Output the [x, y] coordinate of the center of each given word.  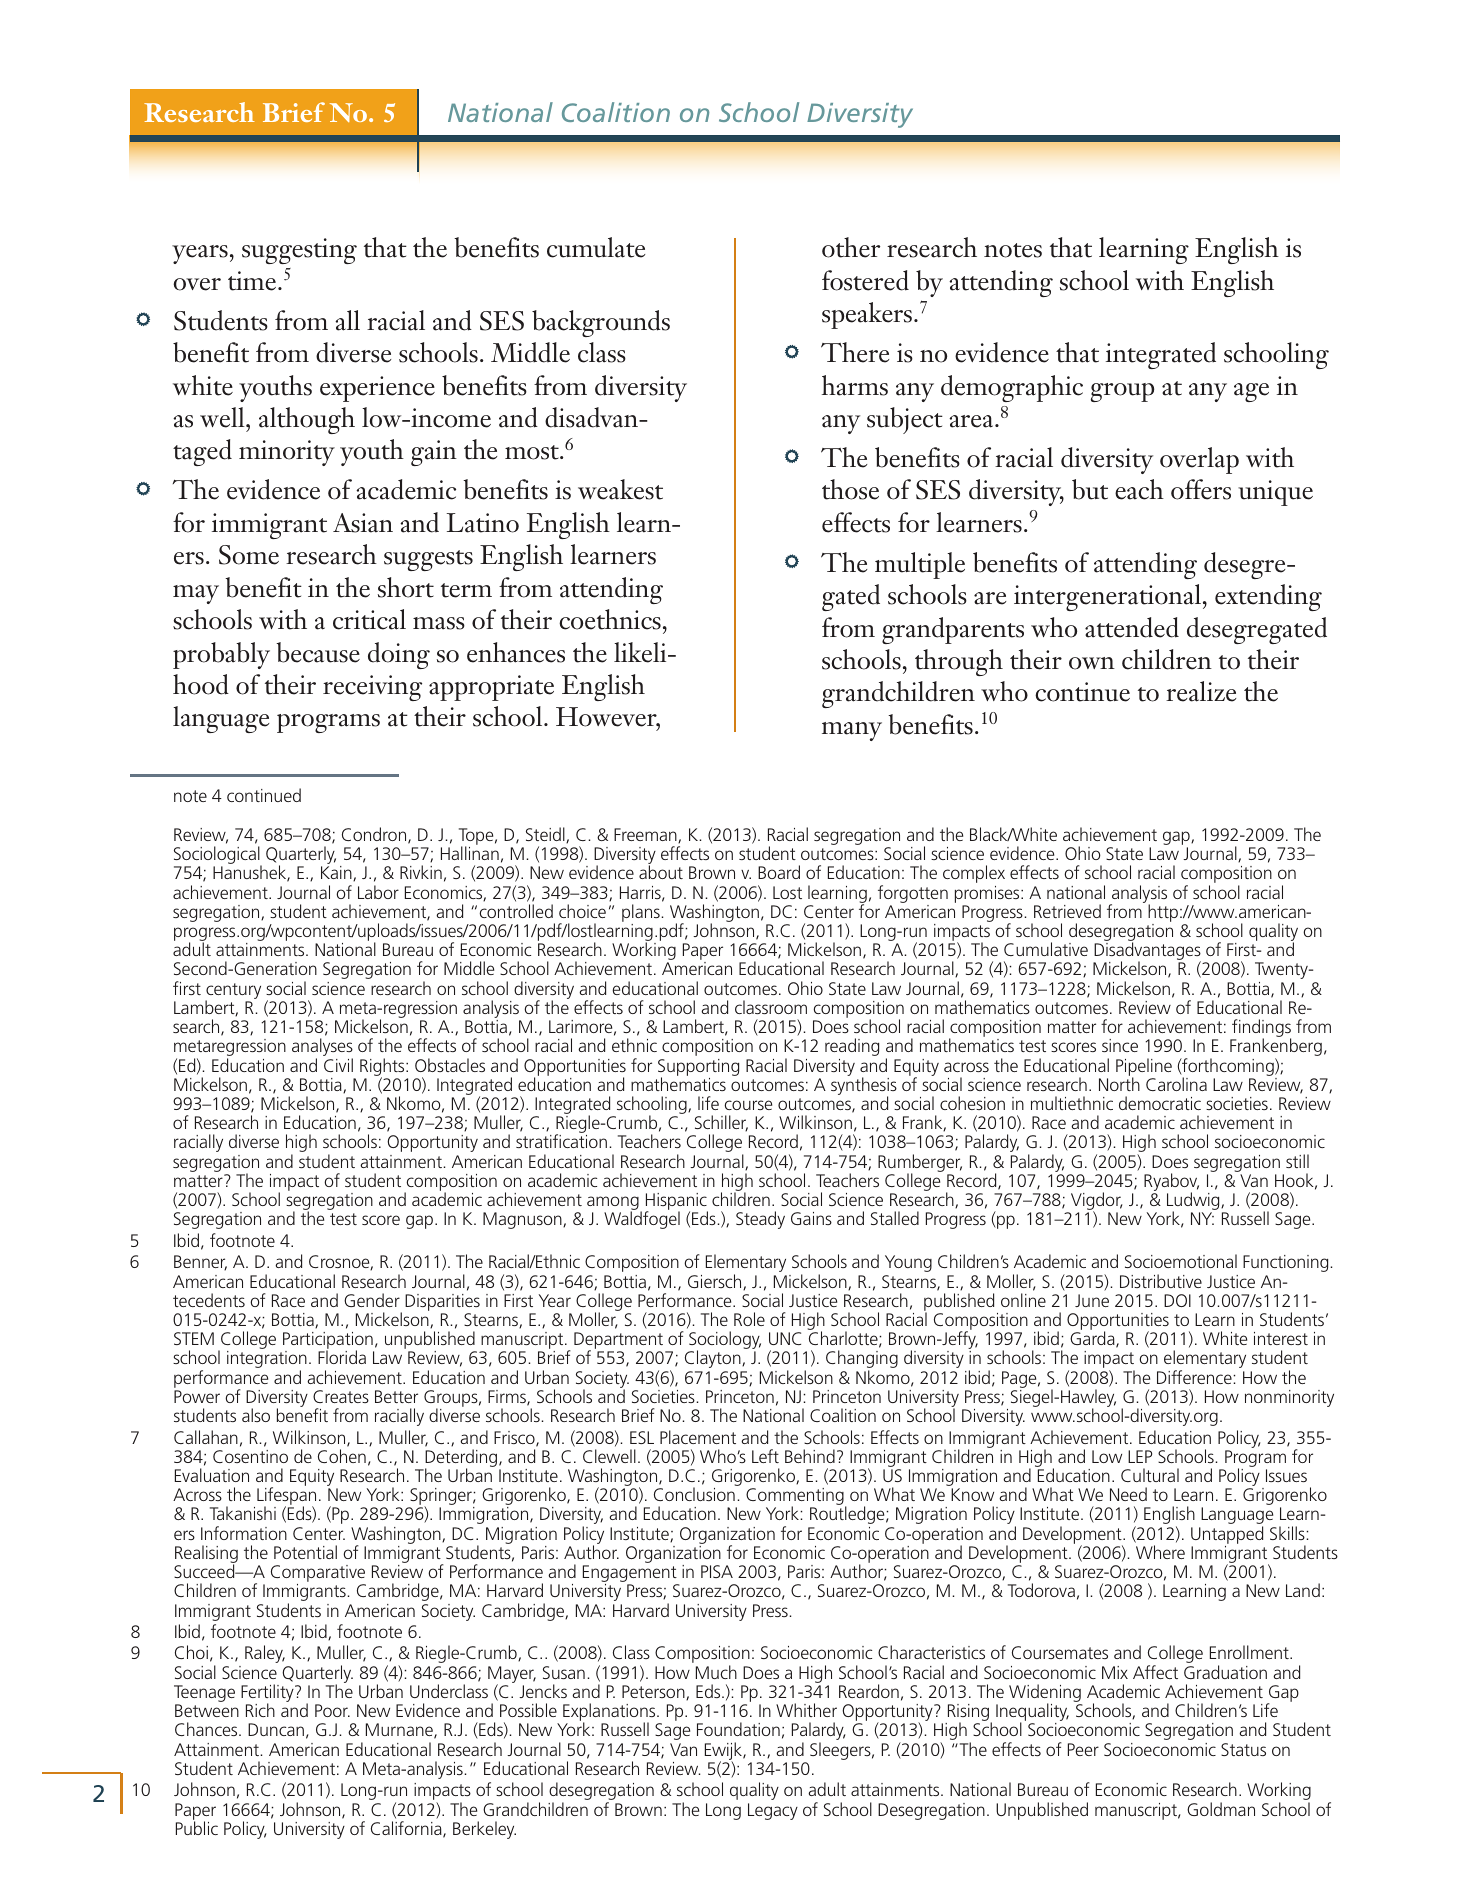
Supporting [698, 1068]
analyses [322, 1048]
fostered [865, 280]
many [852, 731]
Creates [341, 1396]
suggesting [299, 251]
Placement [698, 1437]
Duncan [276, 1729]
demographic [1012, 388]
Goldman [1221, 1809]
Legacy [773, 1811]
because [318, 652]
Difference [1195, 1377]
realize [1201, 691]
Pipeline [1144, 1068]
